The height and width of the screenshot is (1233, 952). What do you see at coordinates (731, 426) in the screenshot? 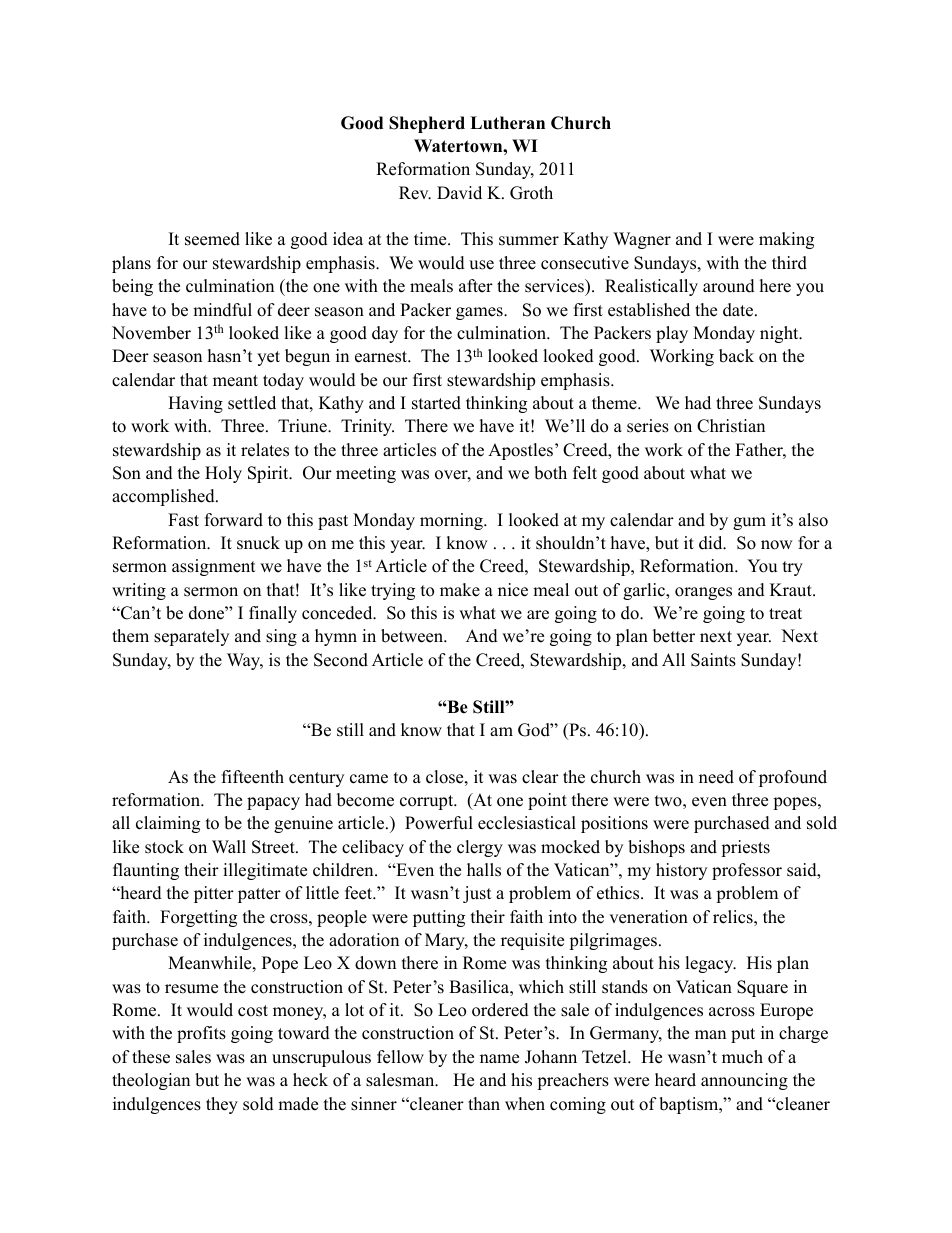
I see `Christian` at bounding box center [731, 426].
